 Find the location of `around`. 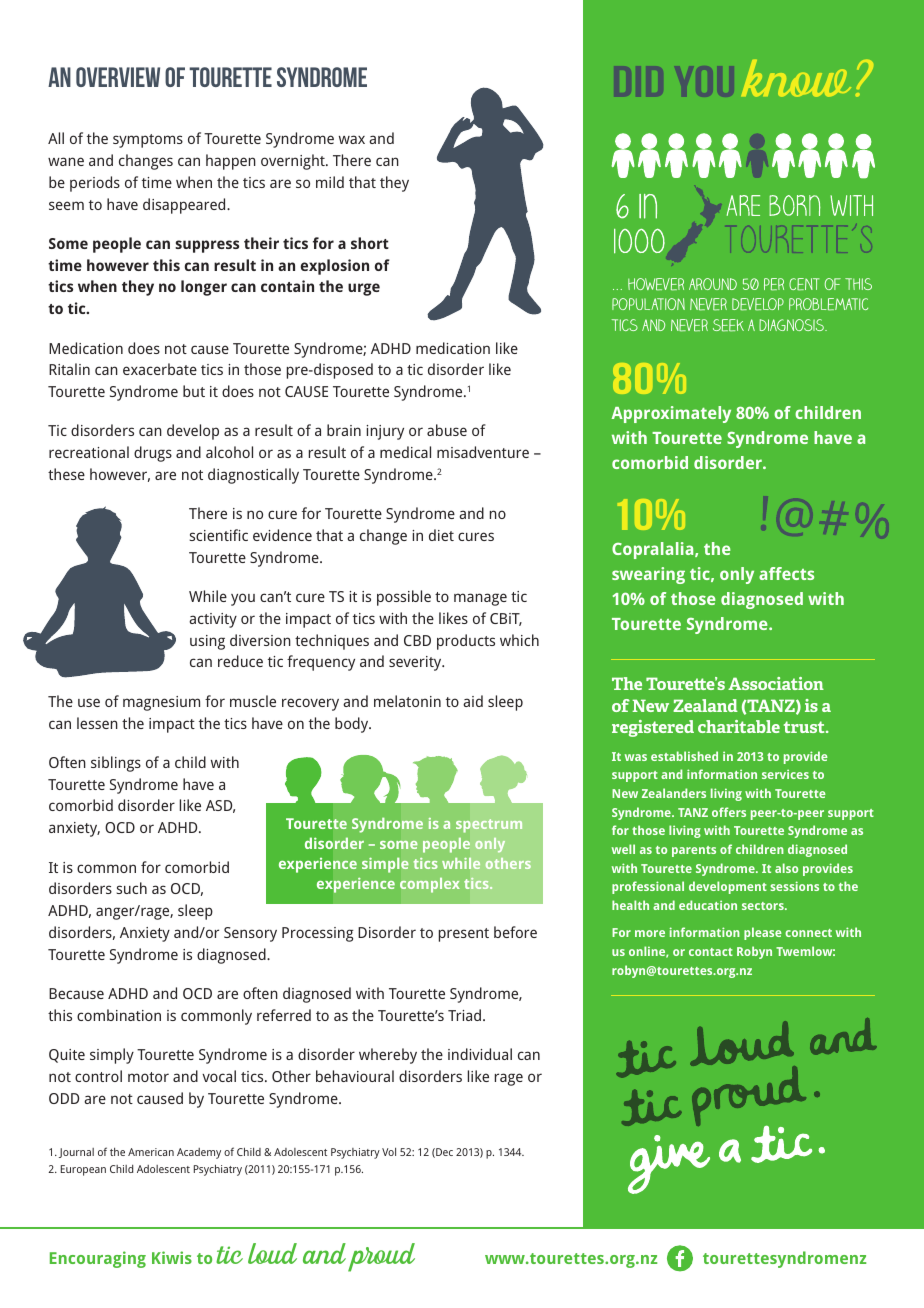

around is located at coordinates (713, 284).
